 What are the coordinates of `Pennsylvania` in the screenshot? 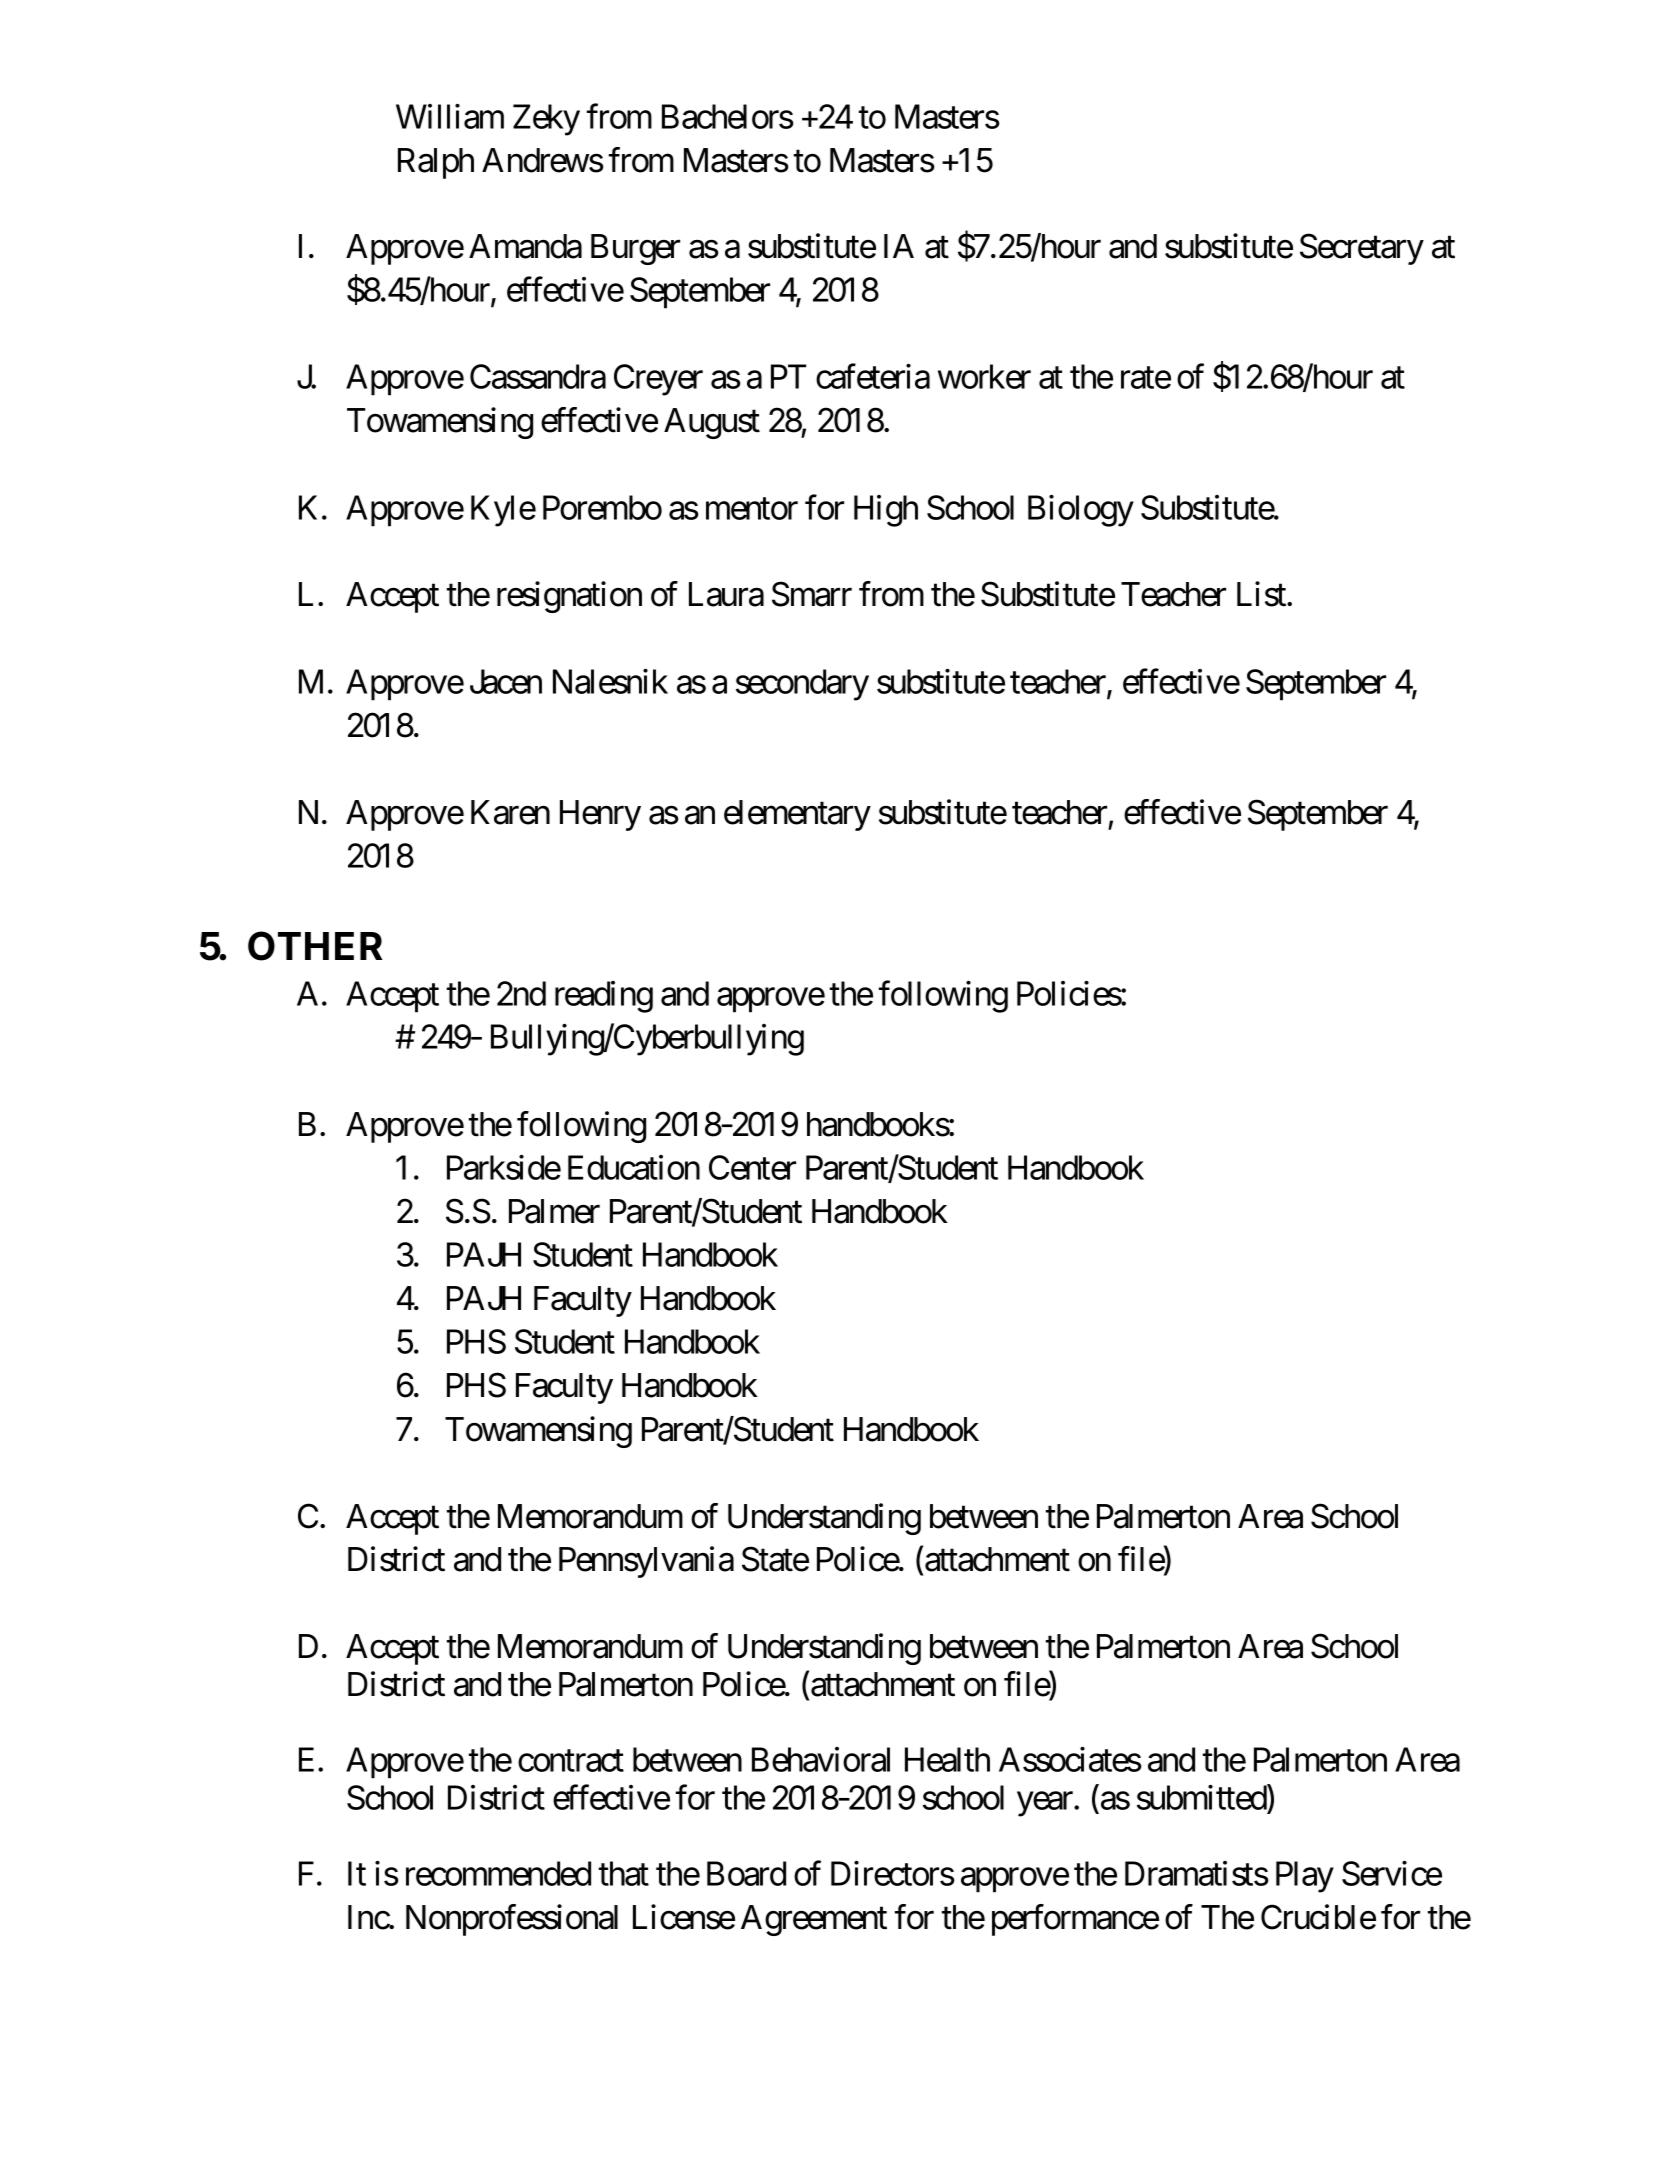 It's located at (646, 1562).
